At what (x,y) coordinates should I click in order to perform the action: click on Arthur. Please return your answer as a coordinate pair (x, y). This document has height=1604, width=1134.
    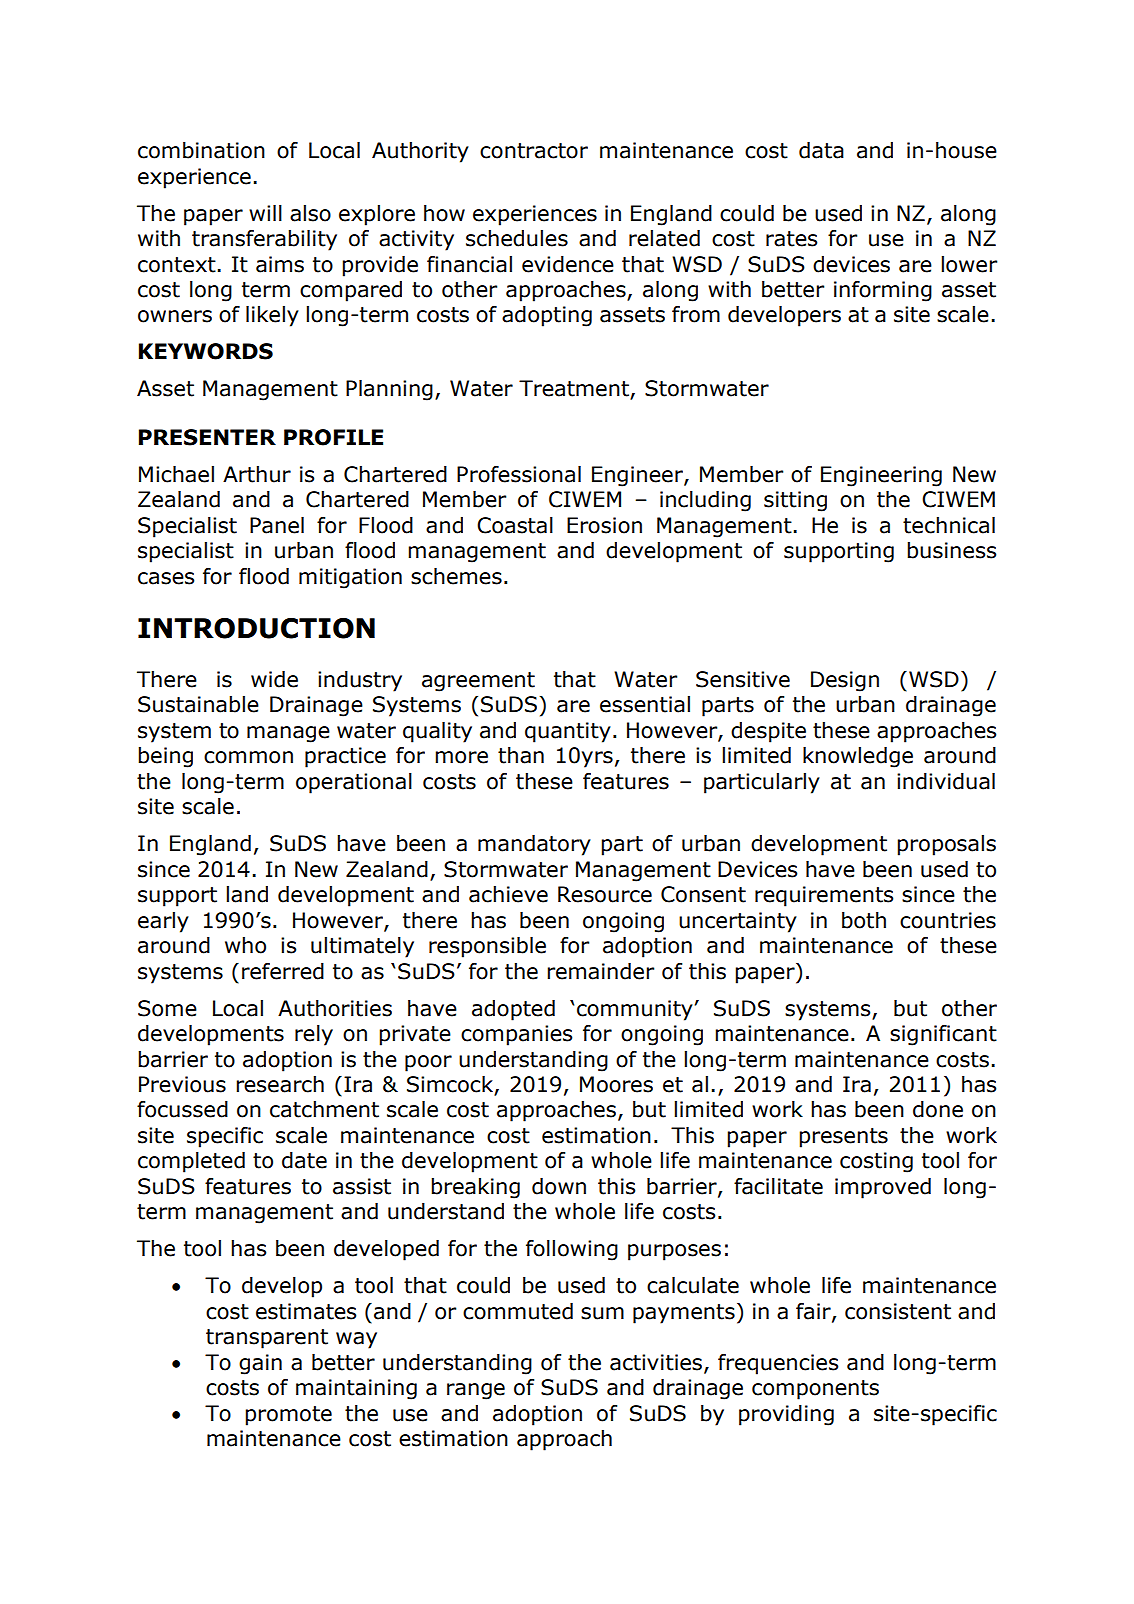
    Looking at the image, I should click on (257, 474).
